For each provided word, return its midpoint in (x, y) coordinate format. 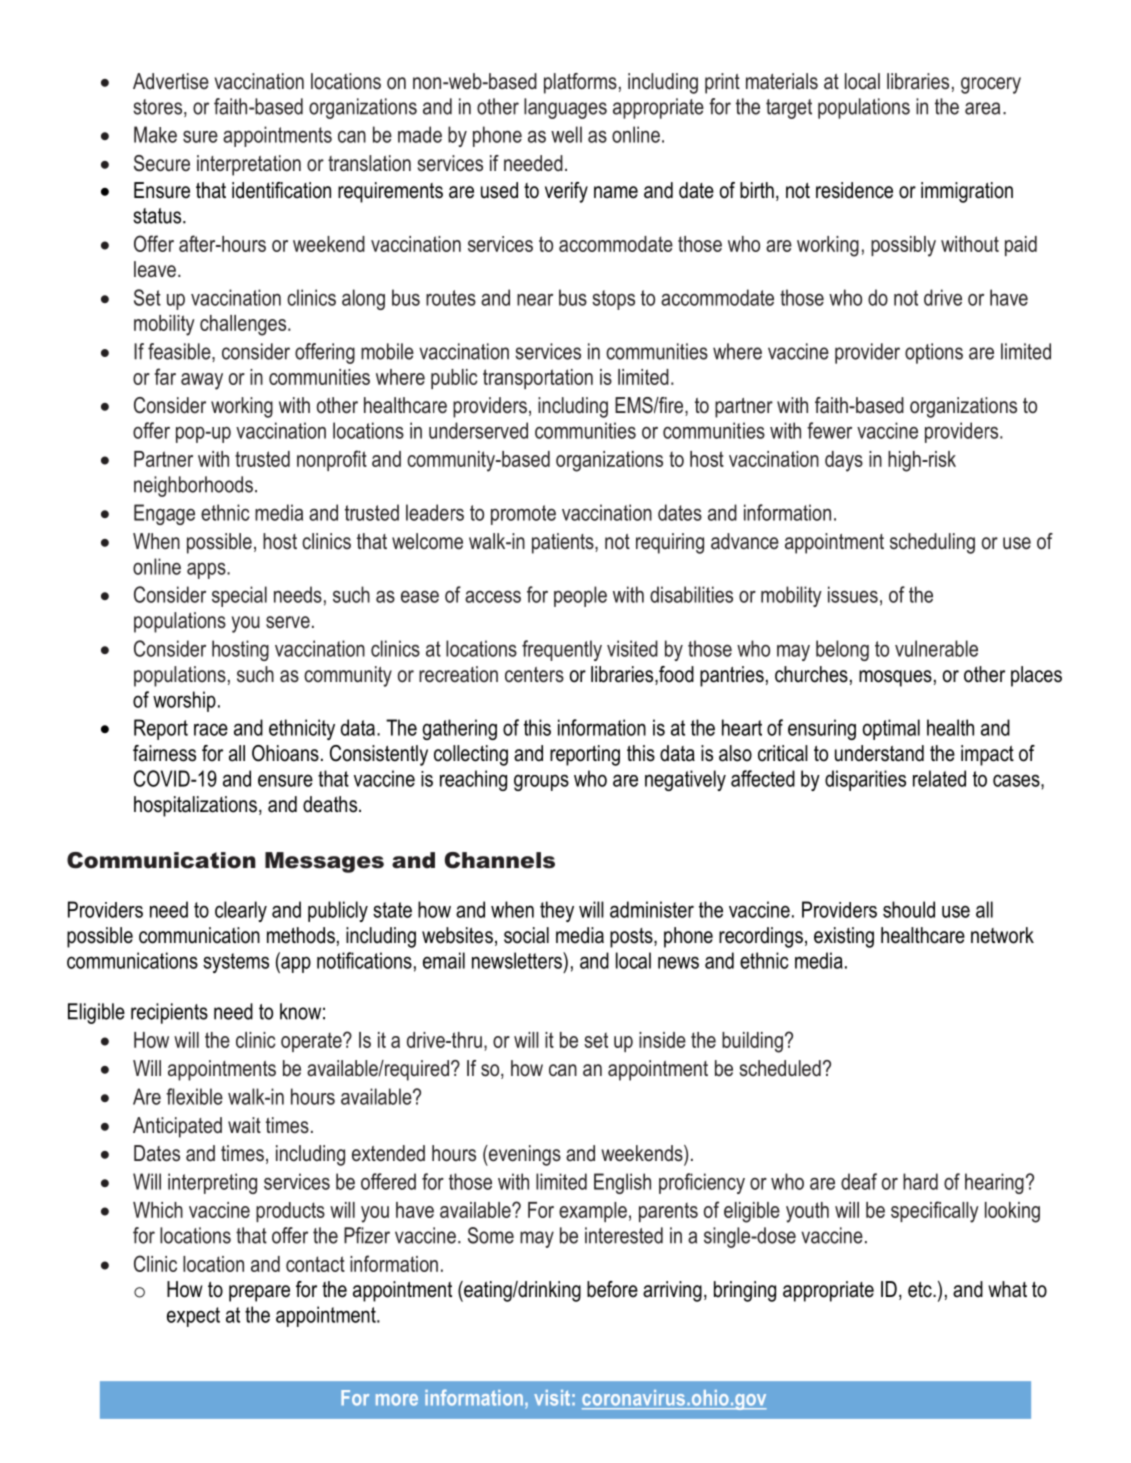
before (612, 1289)
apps (207, 570)
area (982, 108)
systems (236, 963)
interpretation (249, 165)
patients (564, 543)
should (909, 909)
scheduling (932, 543)
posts (632, 938)
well (566, 134)
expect (193, 1317)
